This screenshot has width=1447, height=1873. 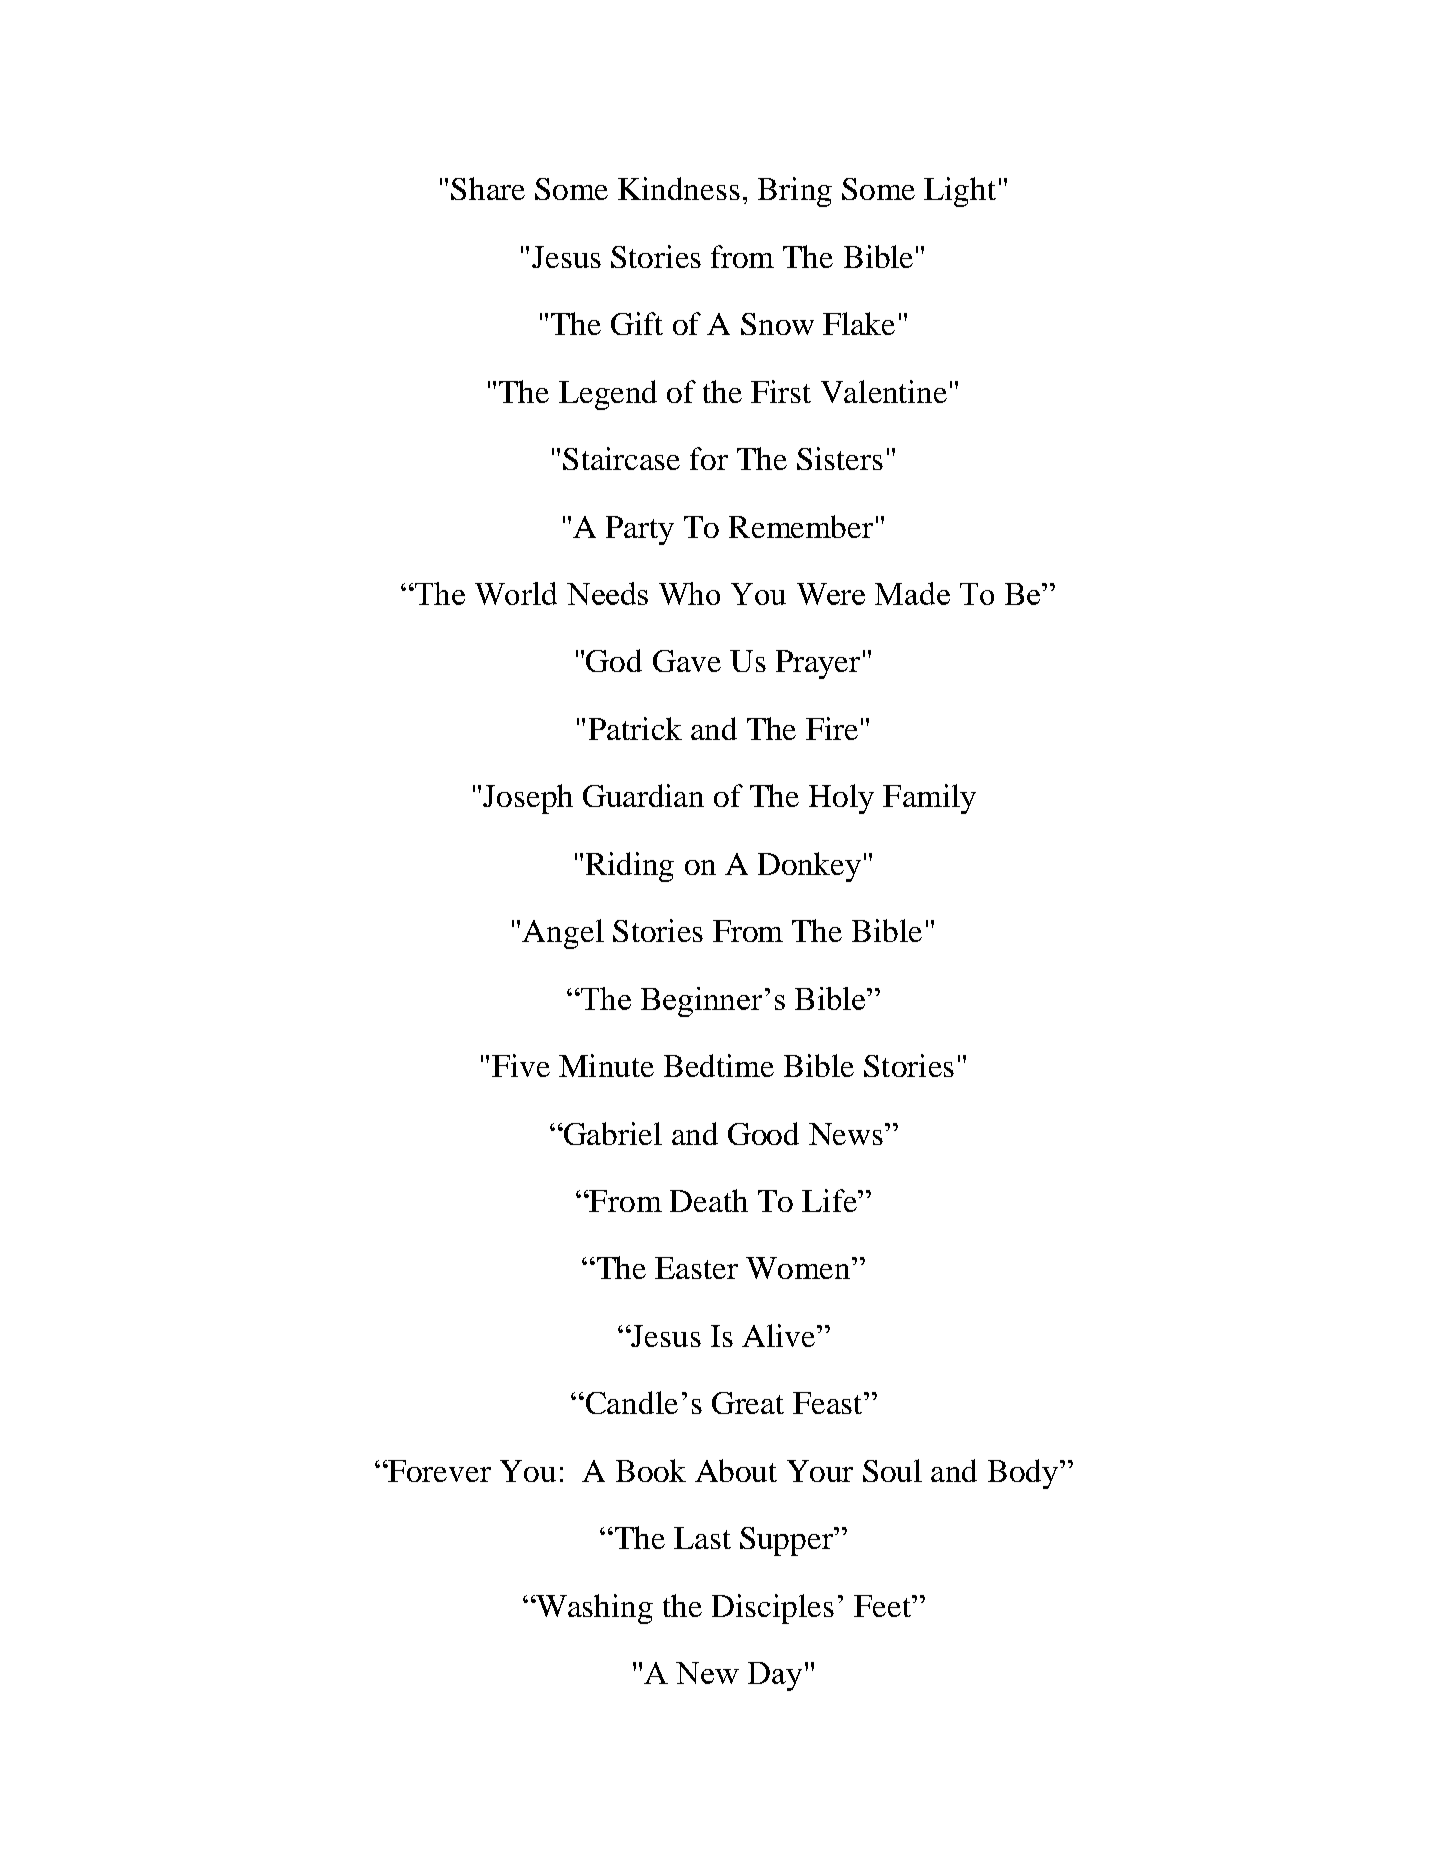 I want to click on Bedtime, so click(x=719, y=1065).
